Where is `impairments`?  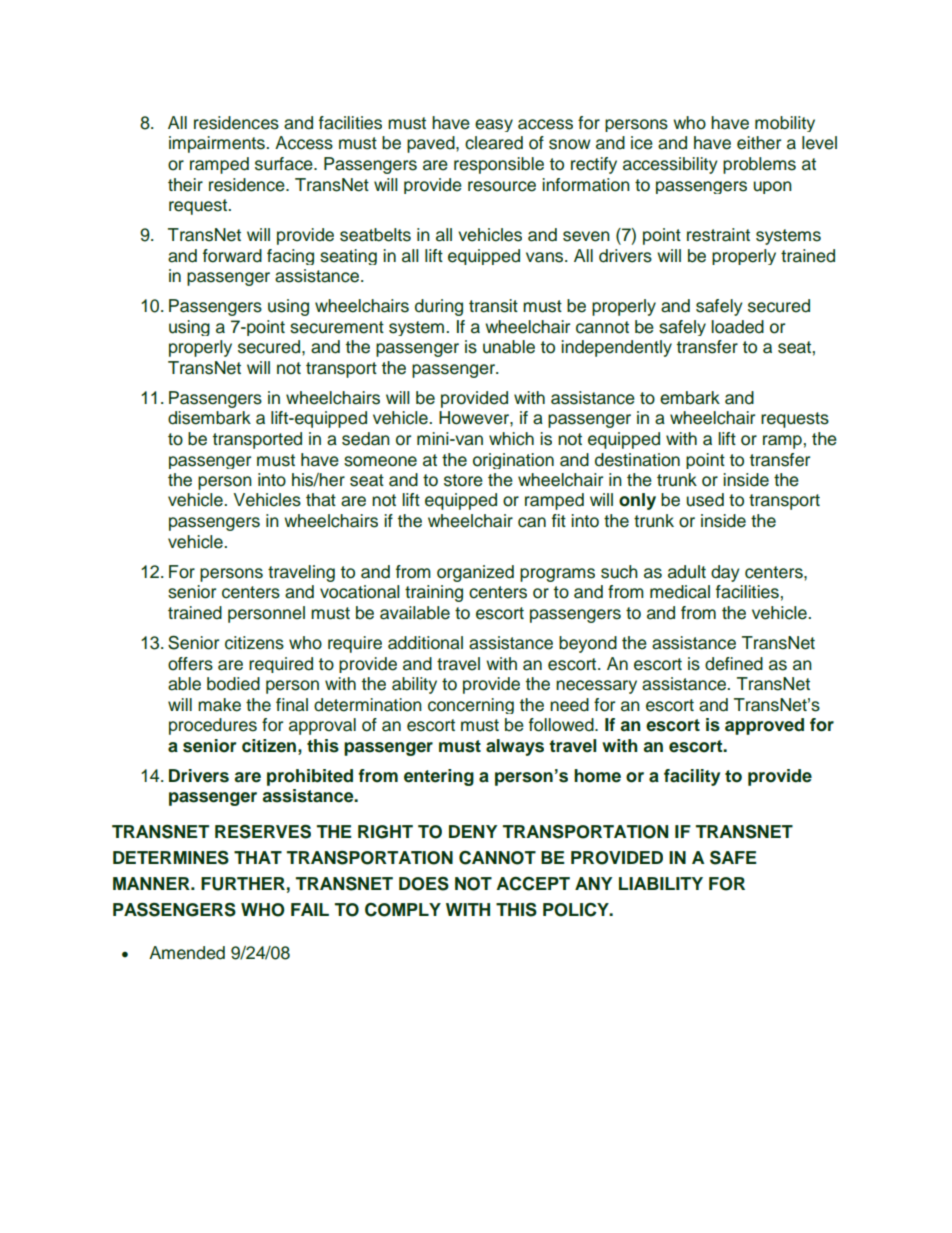 impairments is located at coordinates (218, 144).
